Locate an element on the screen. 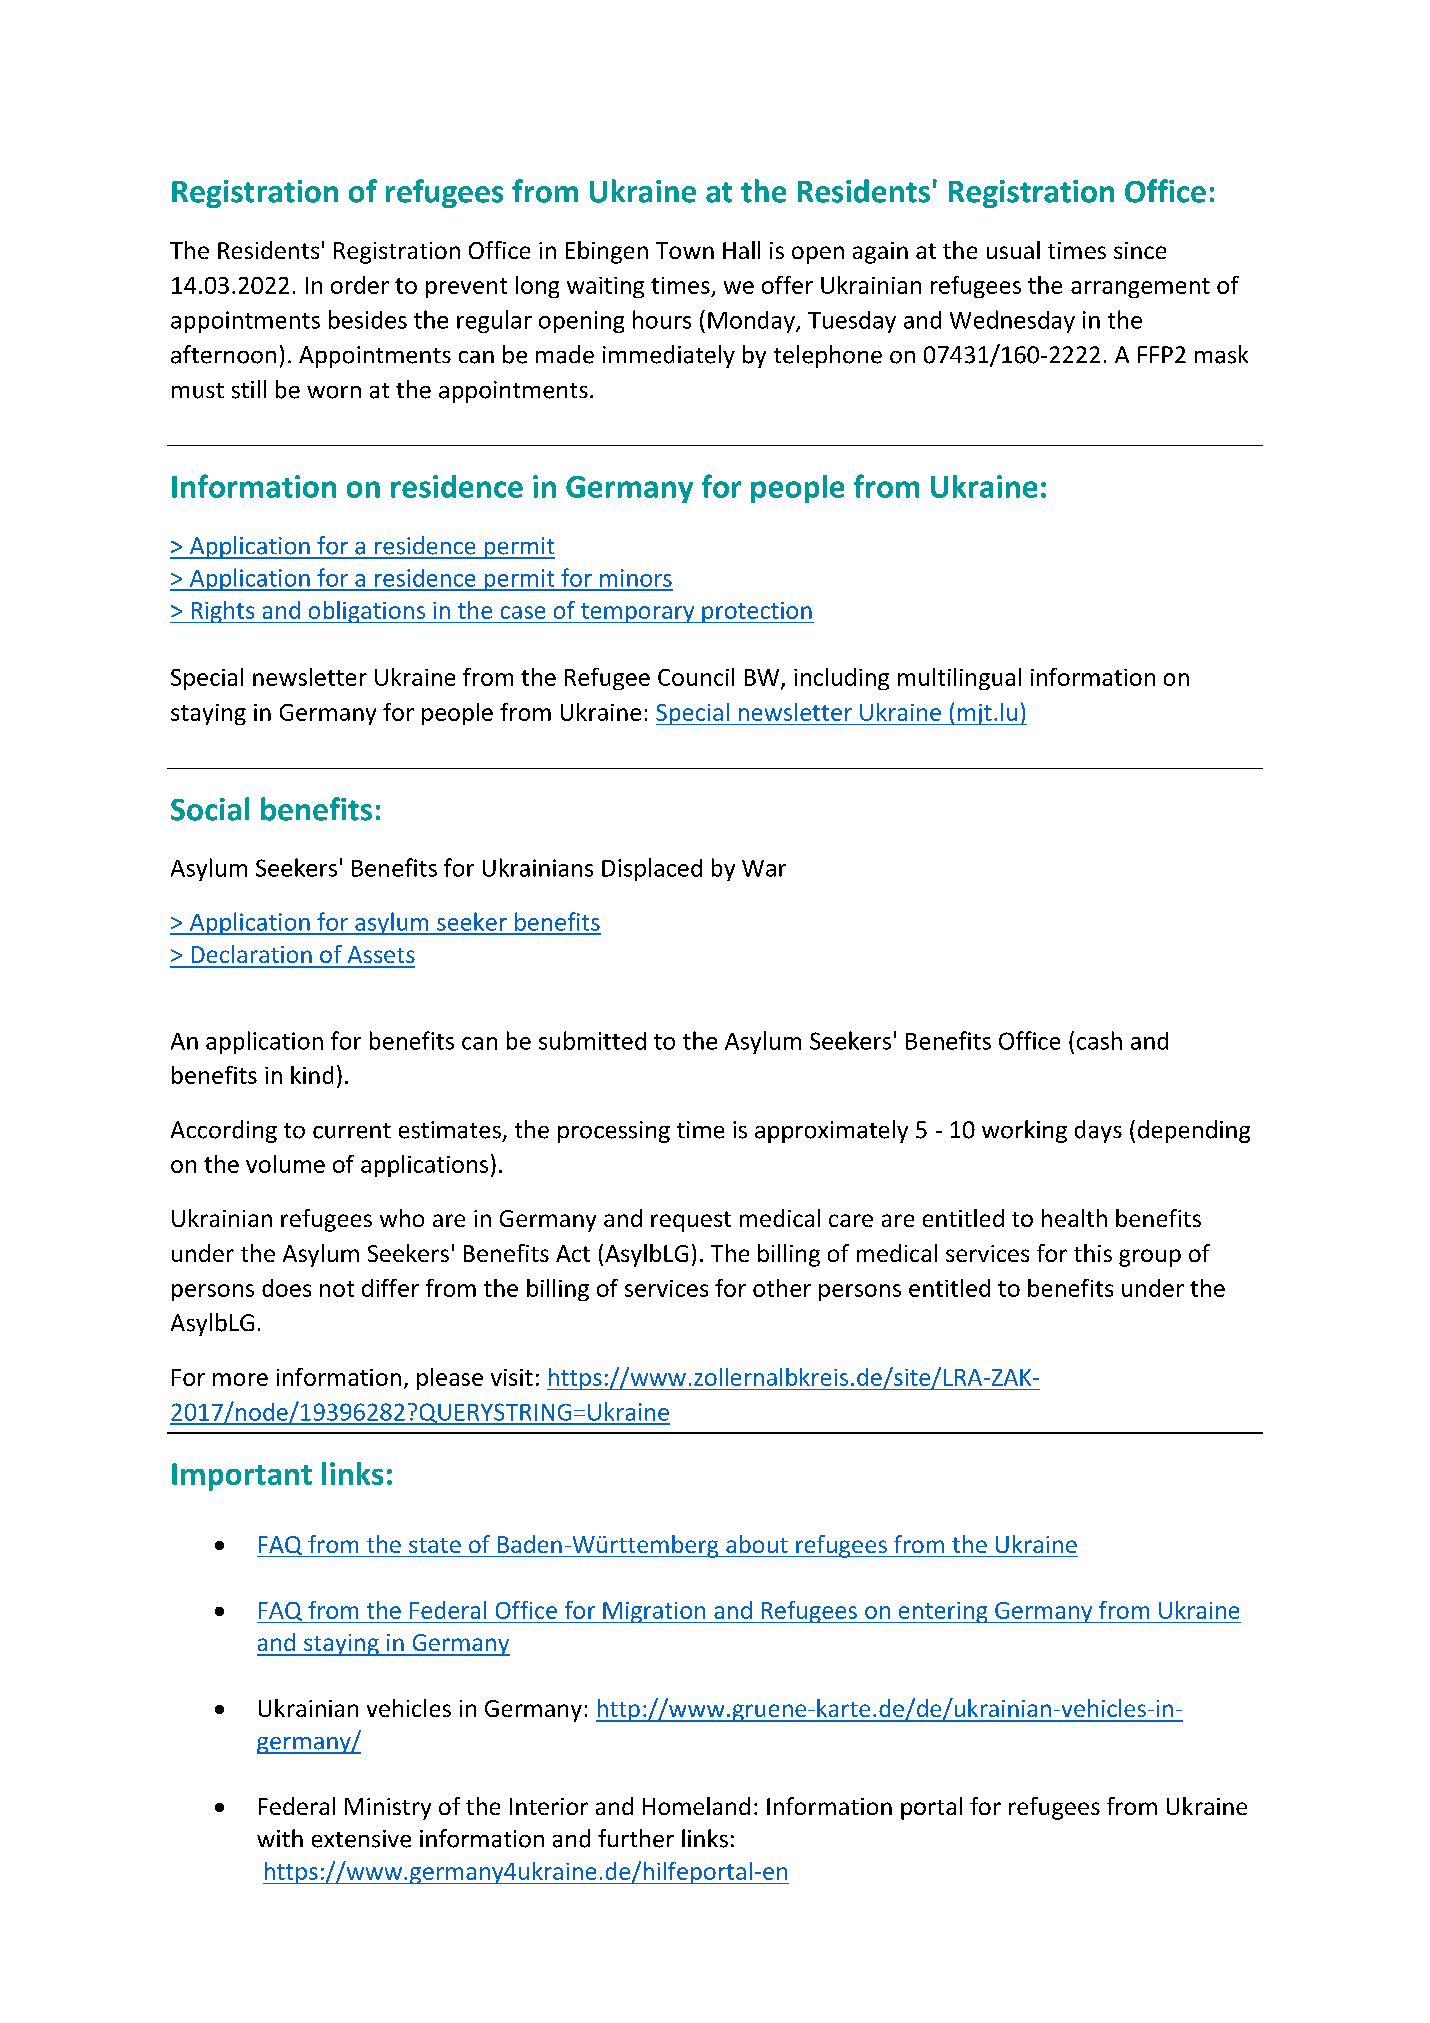 The width and height of the screenshot is (1430, 2023). multilingual is located at coordinates (959, 679).
